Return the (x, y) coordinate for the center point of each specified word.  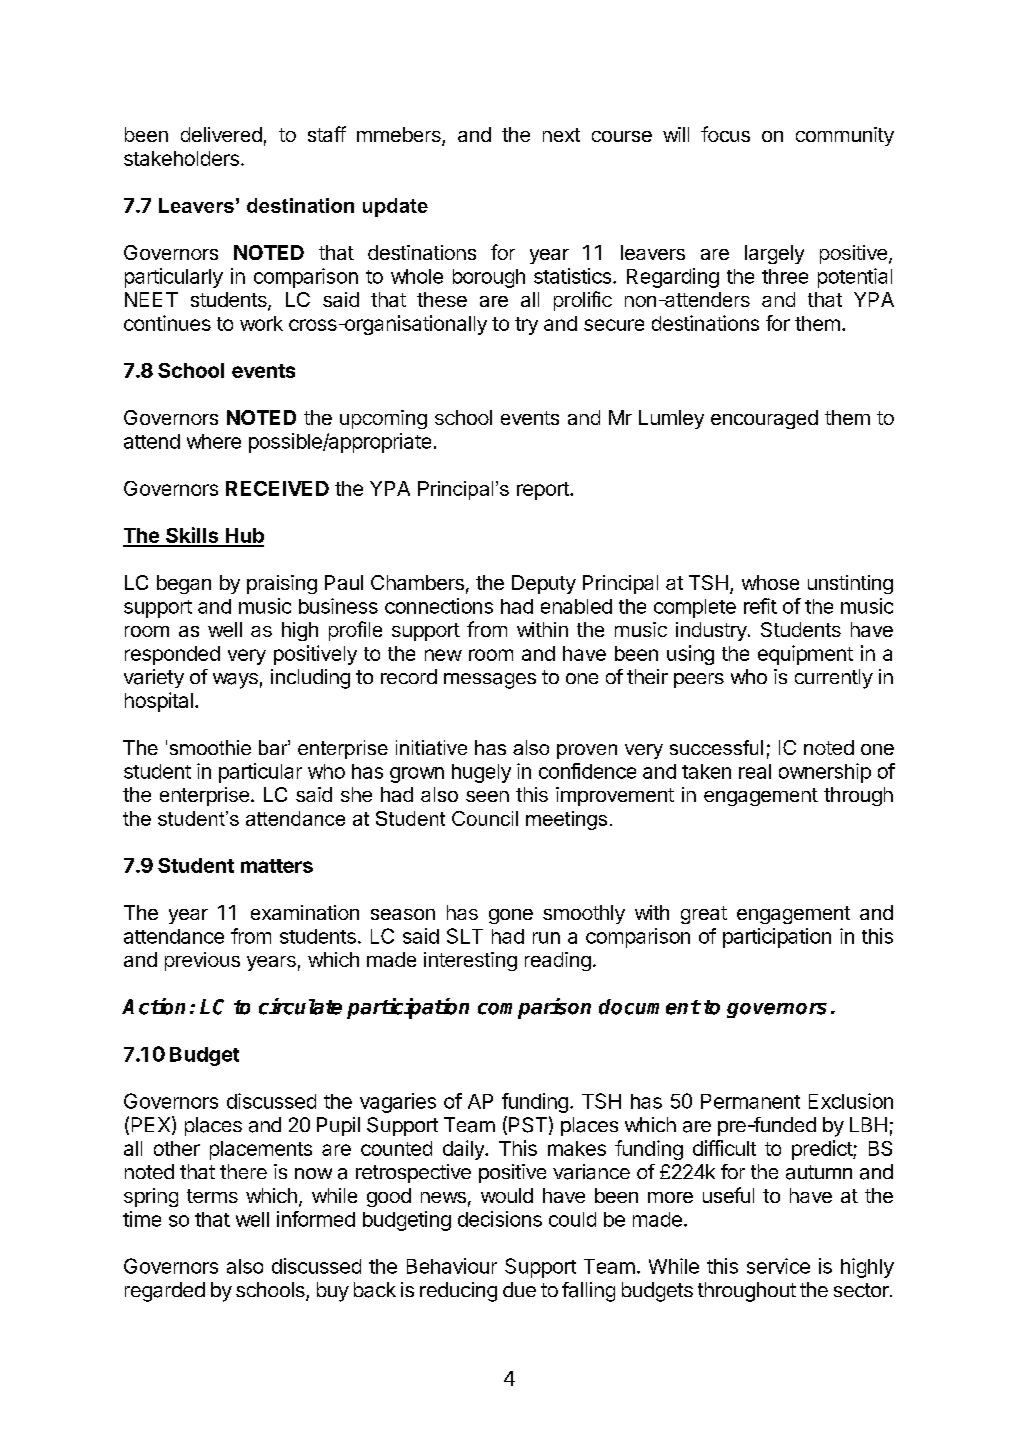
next (561, 135)
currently (834, 679)
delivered (221, 134)
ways (235, 681)
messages (490, 681)
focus (725, 134)
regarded (165, 1292)
